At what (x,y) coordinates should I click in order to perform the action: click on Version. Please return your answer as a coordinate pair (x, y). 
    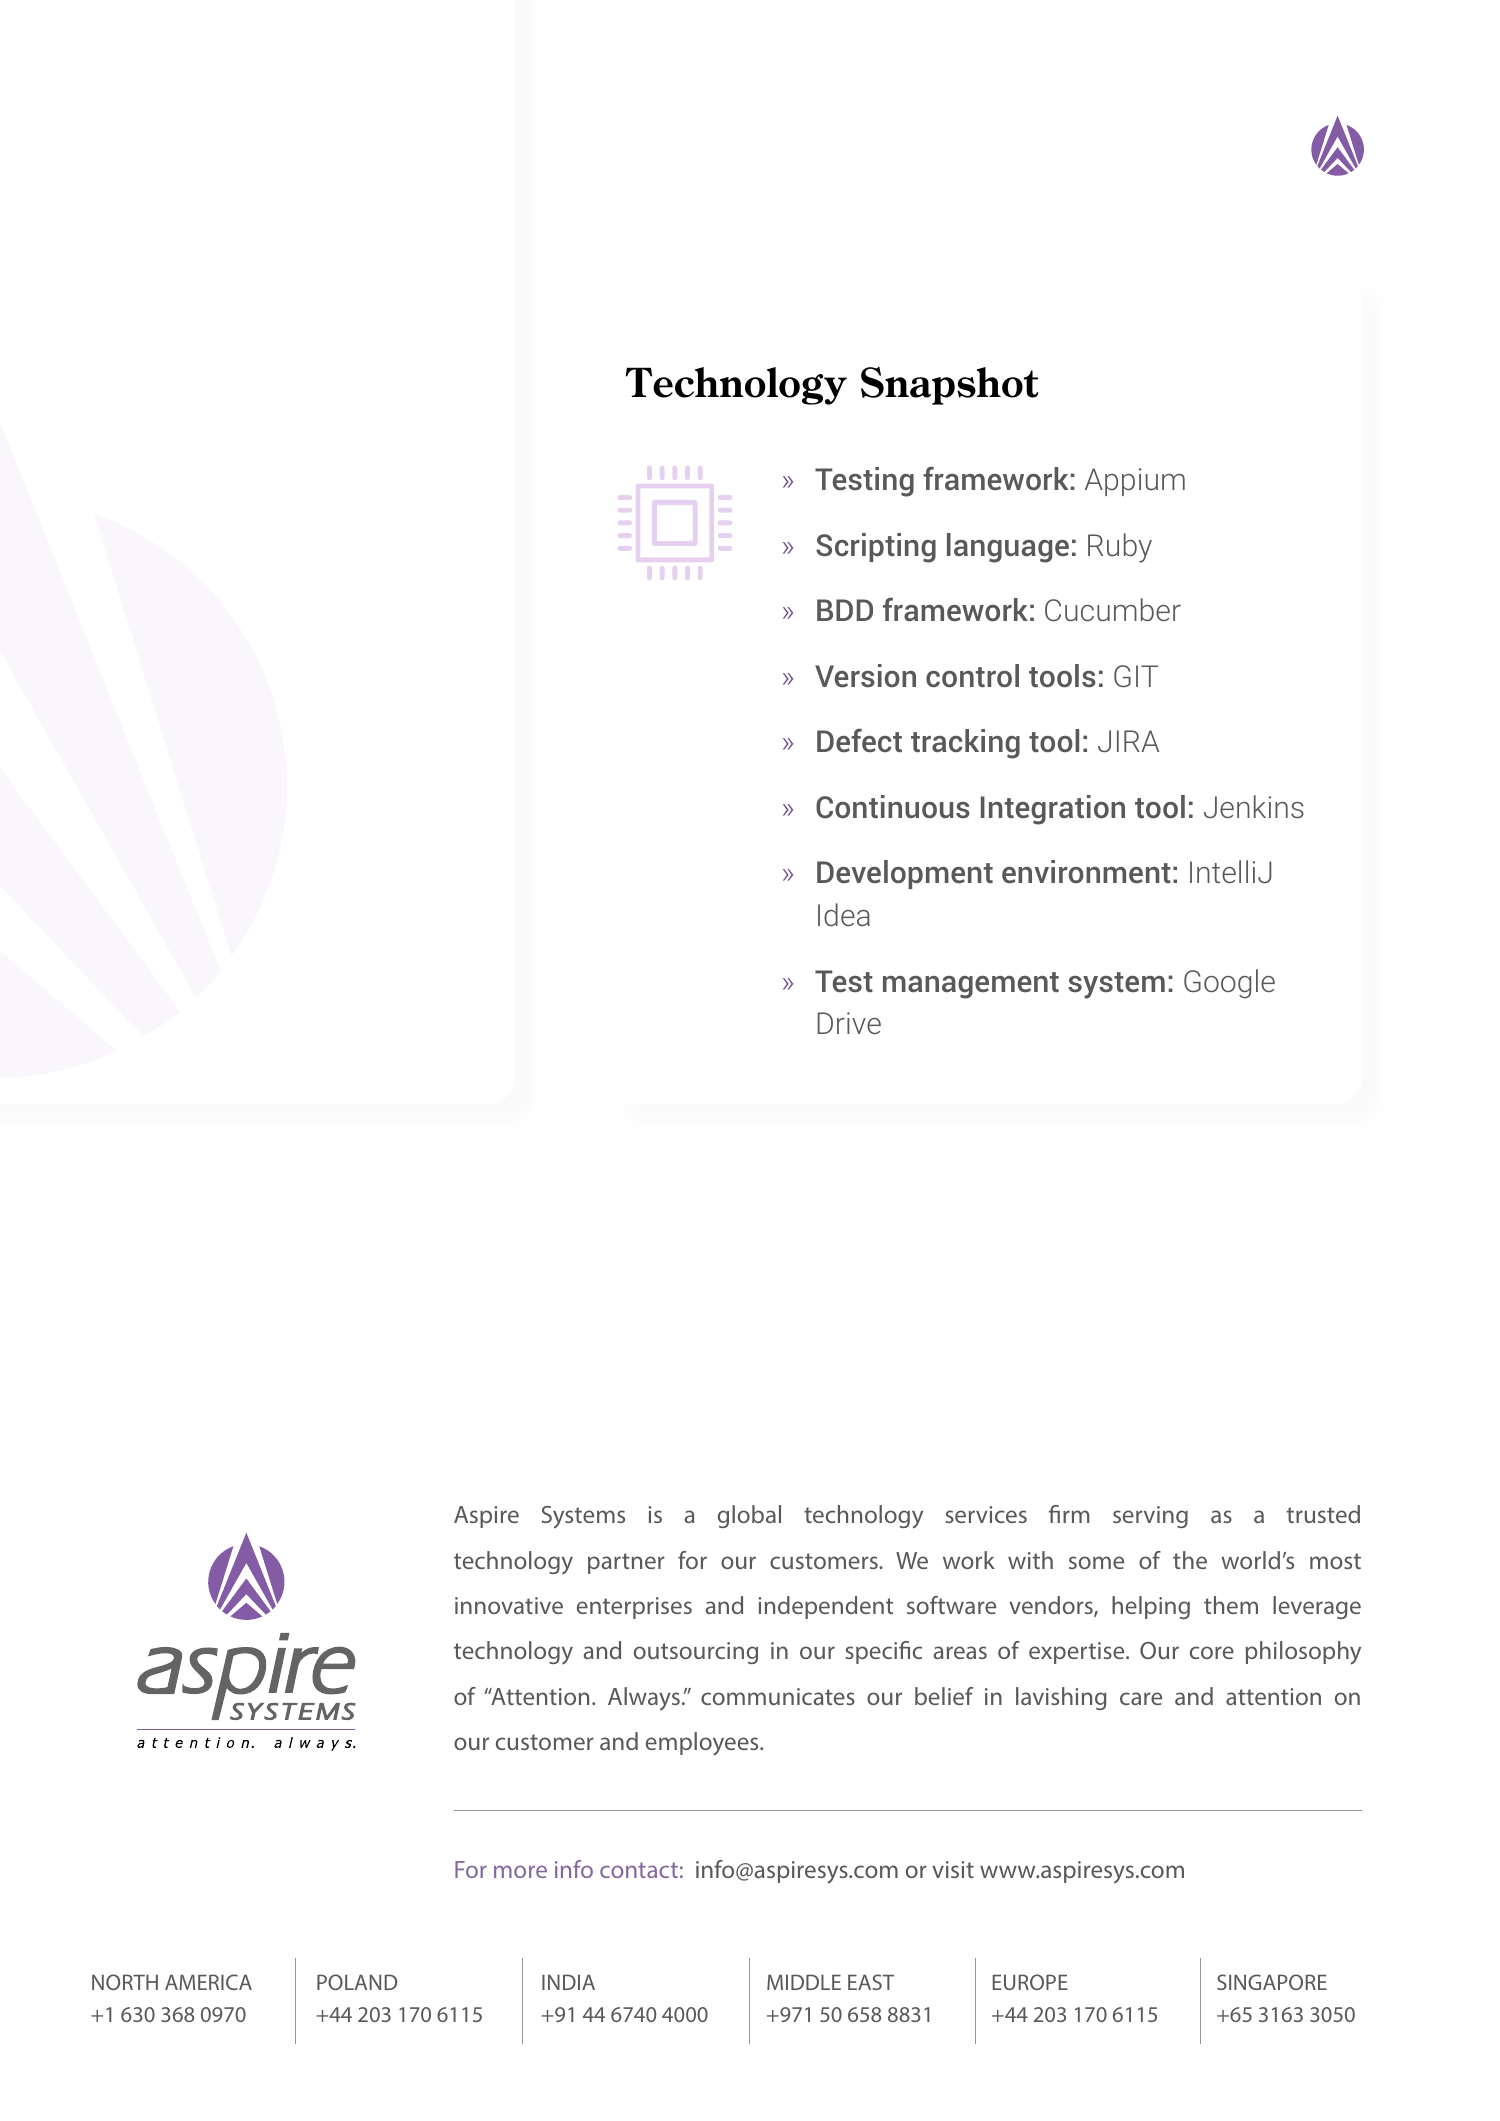
    Looking at the image, I should click on (865, 675).
